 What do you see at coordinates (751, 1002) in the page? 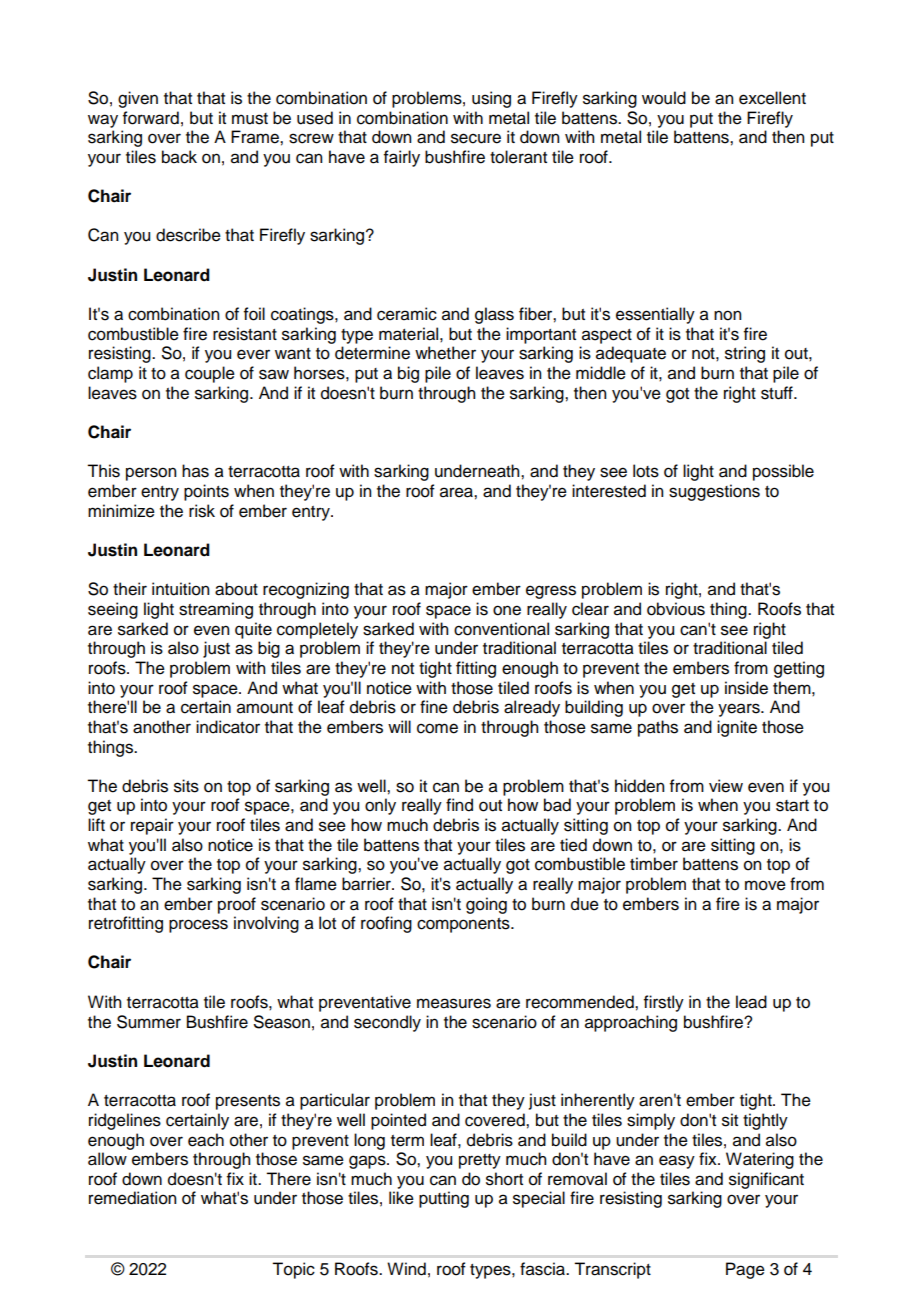
I see `lead` at bounding box center [751, 1002].
